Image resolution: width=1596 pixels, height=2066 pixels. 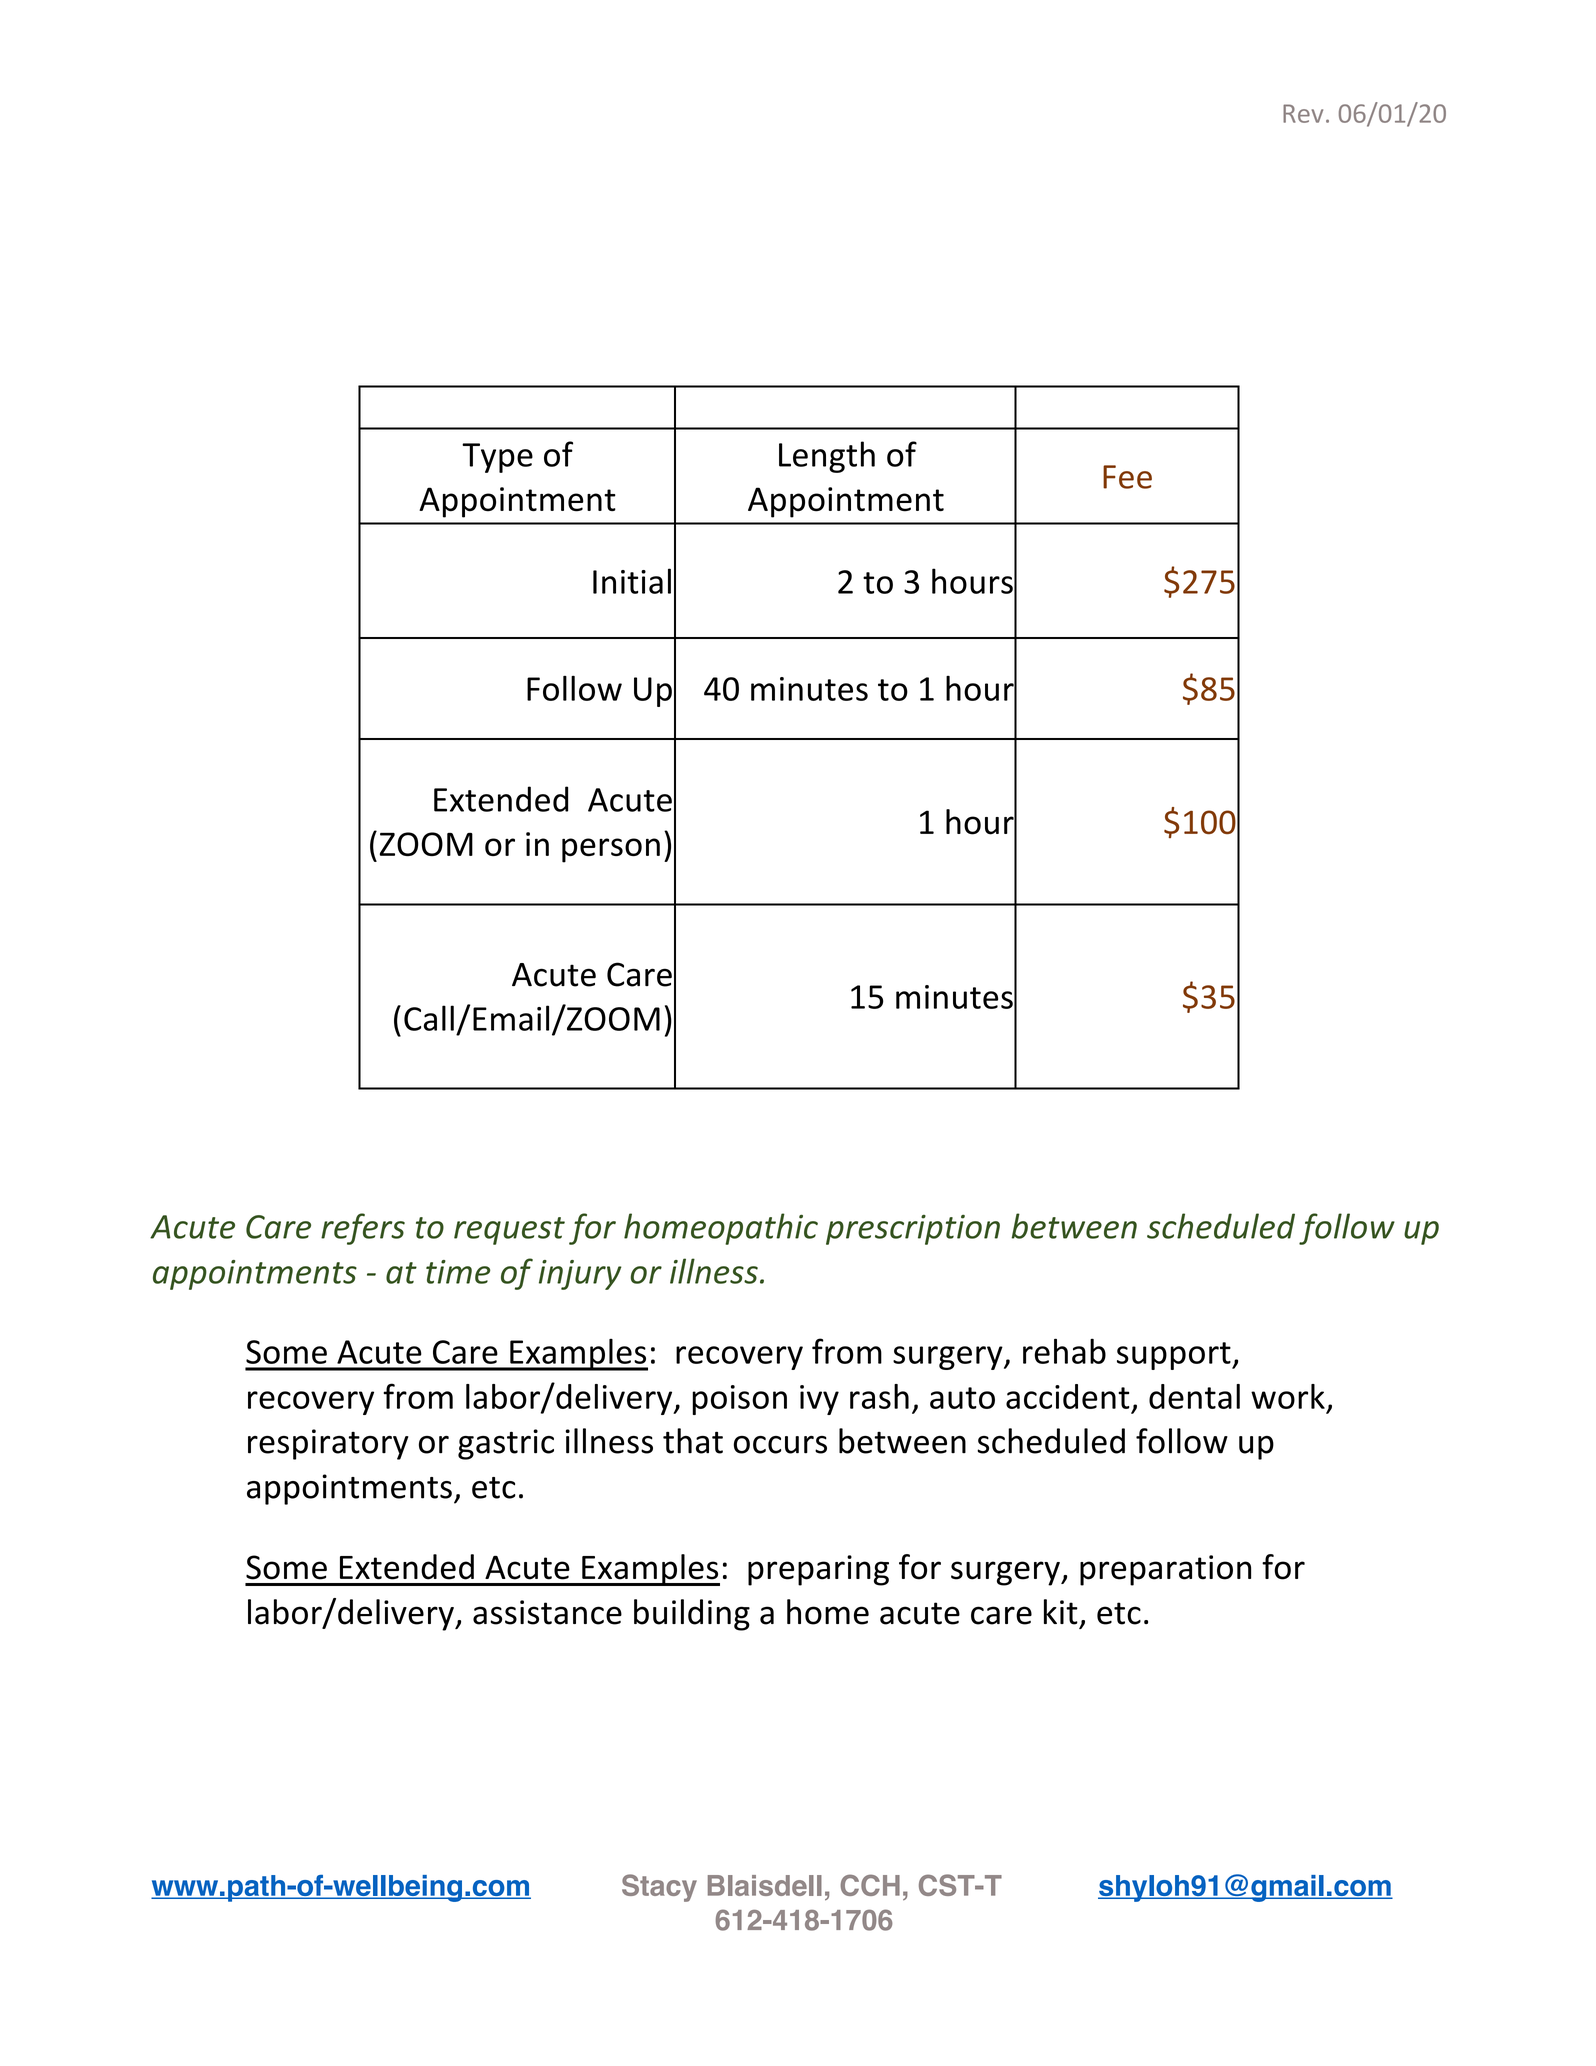 What do you see at coordinates (659, 1888) in the screenshot?
I see `Stacy` at bounding box center [659, 1888].
